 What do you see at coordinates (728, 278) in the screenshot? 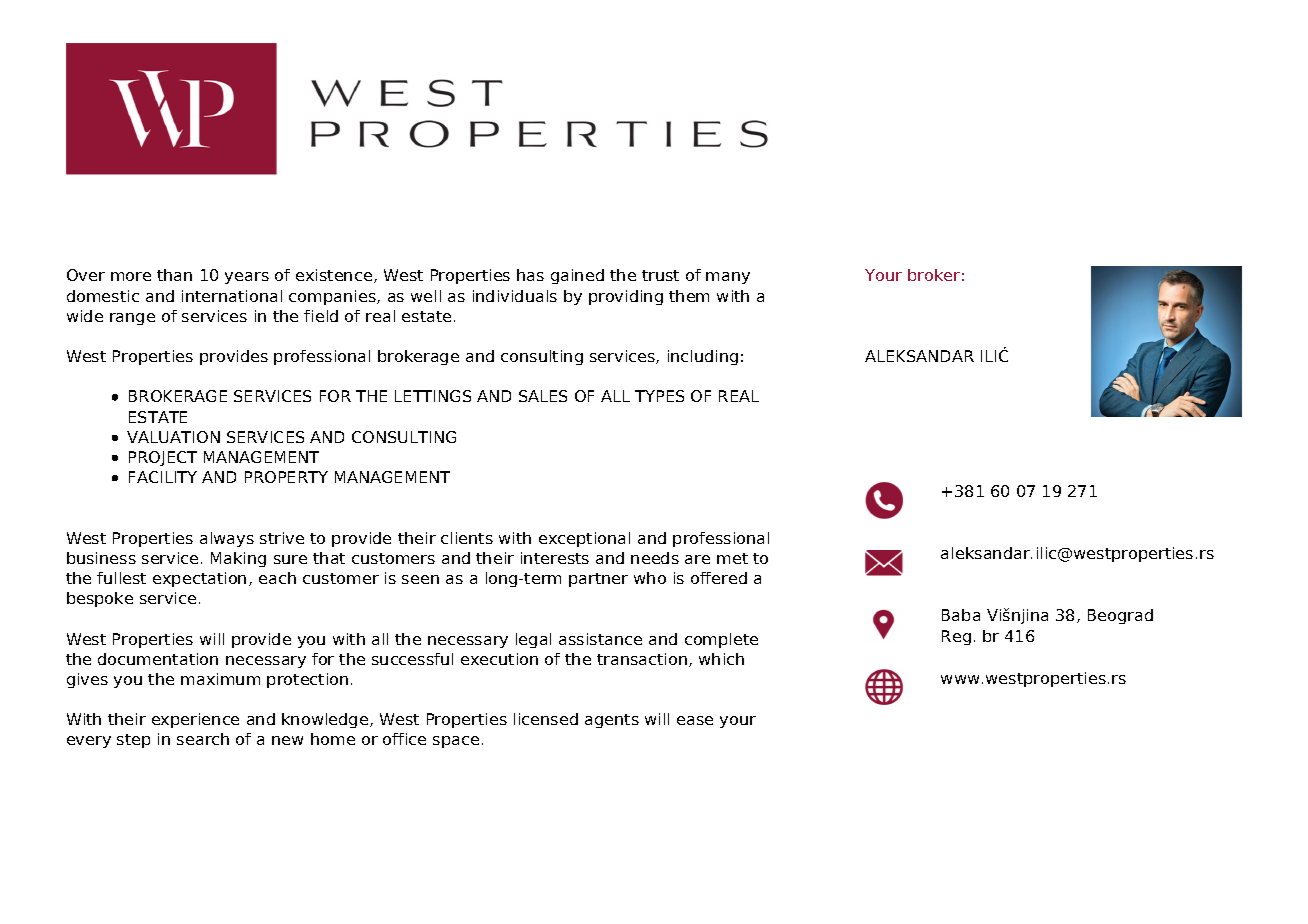
I see `many` at bounding box center [728, 278].
